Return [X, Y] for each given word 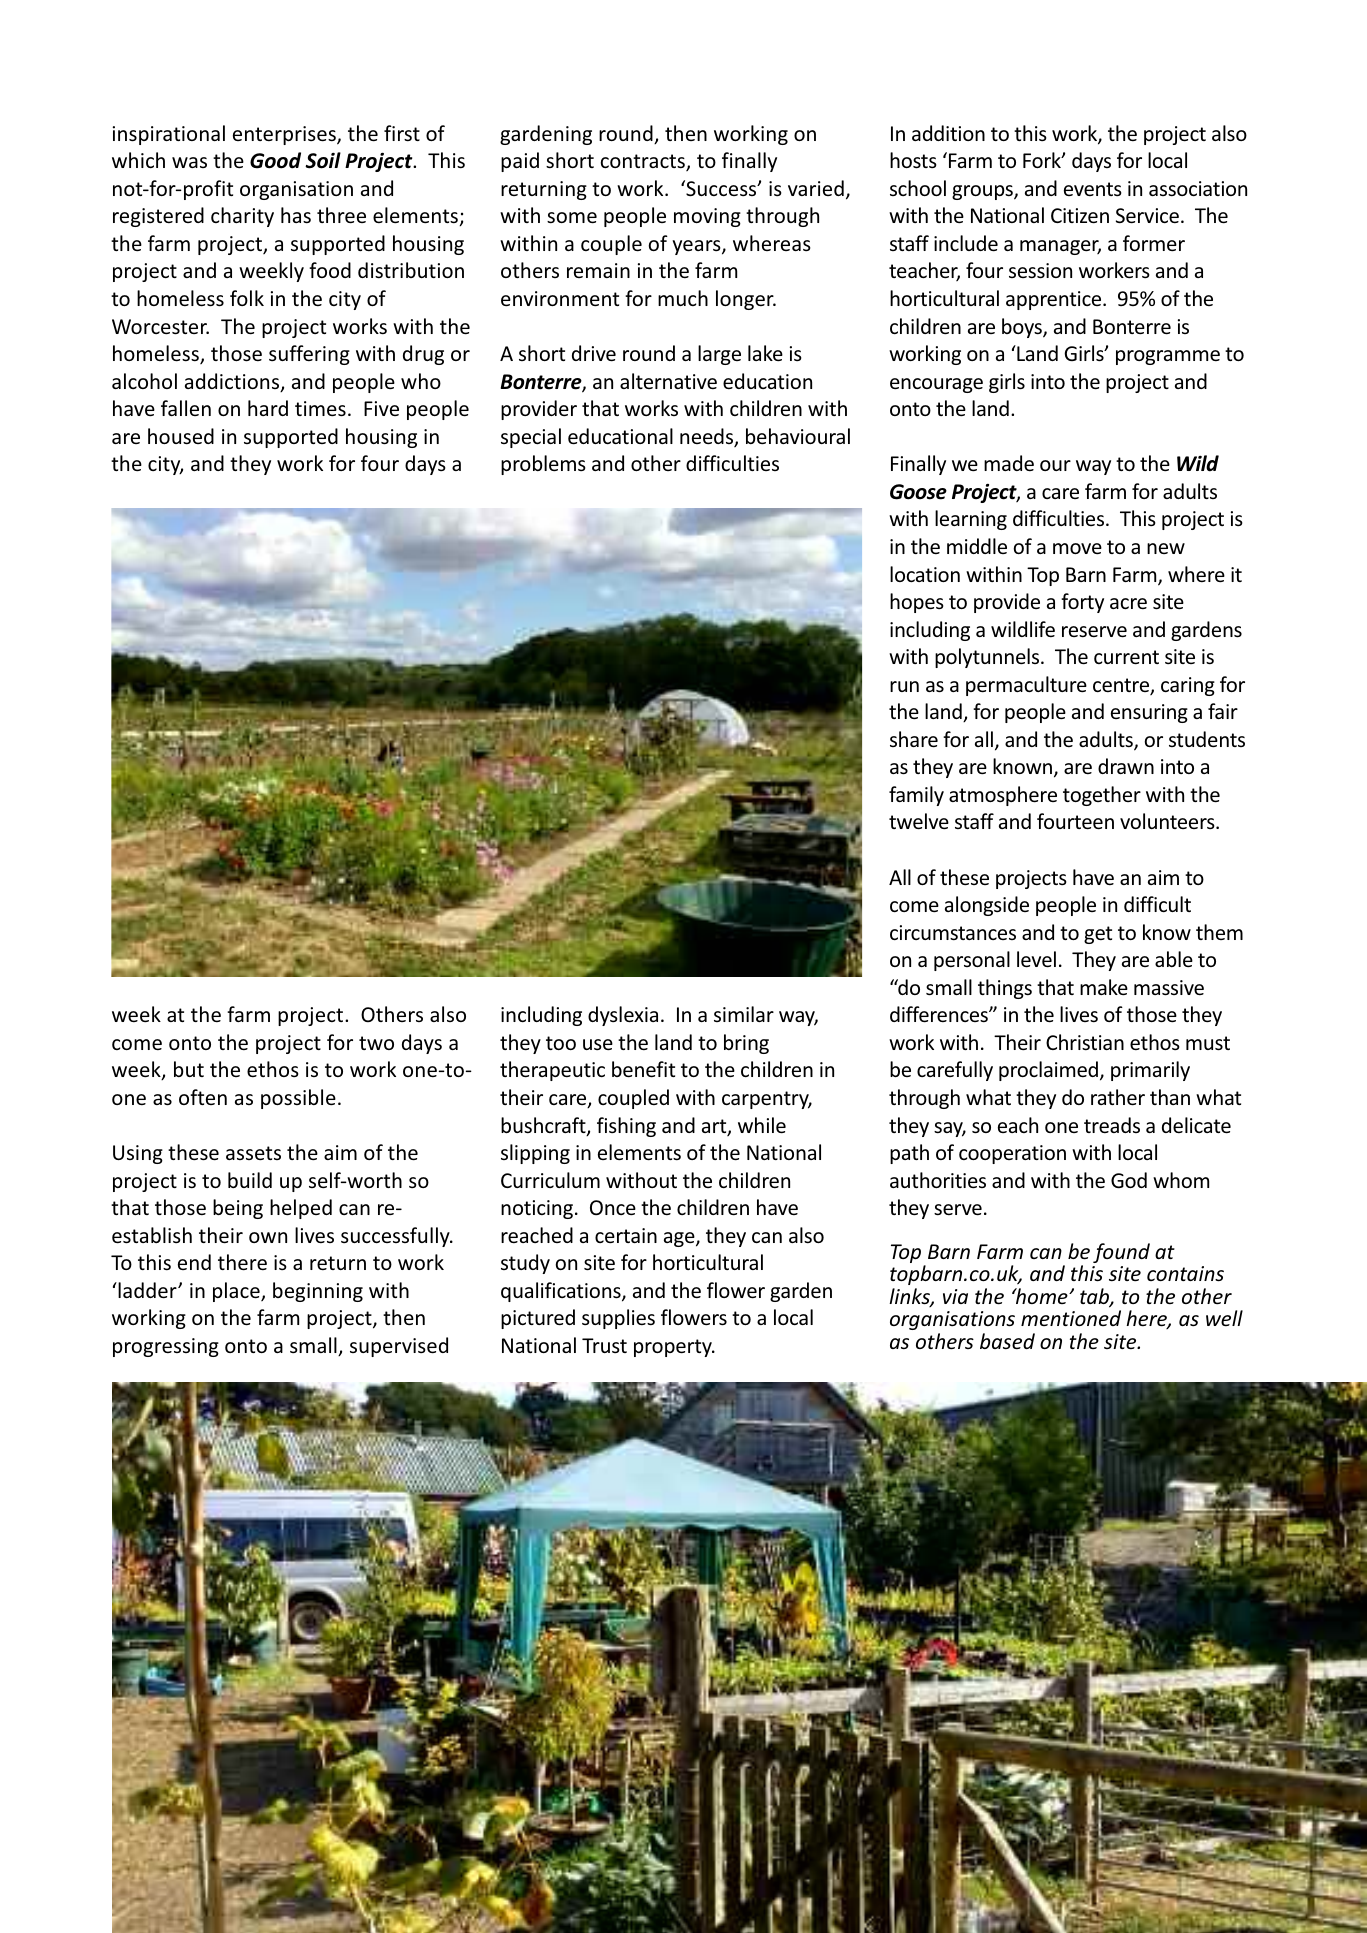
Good [275, 160]
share [914, 739]
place [237, 1292]
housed [181, 436]
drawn [1126, 766]
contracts [644, 162]
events [1093, 189]
